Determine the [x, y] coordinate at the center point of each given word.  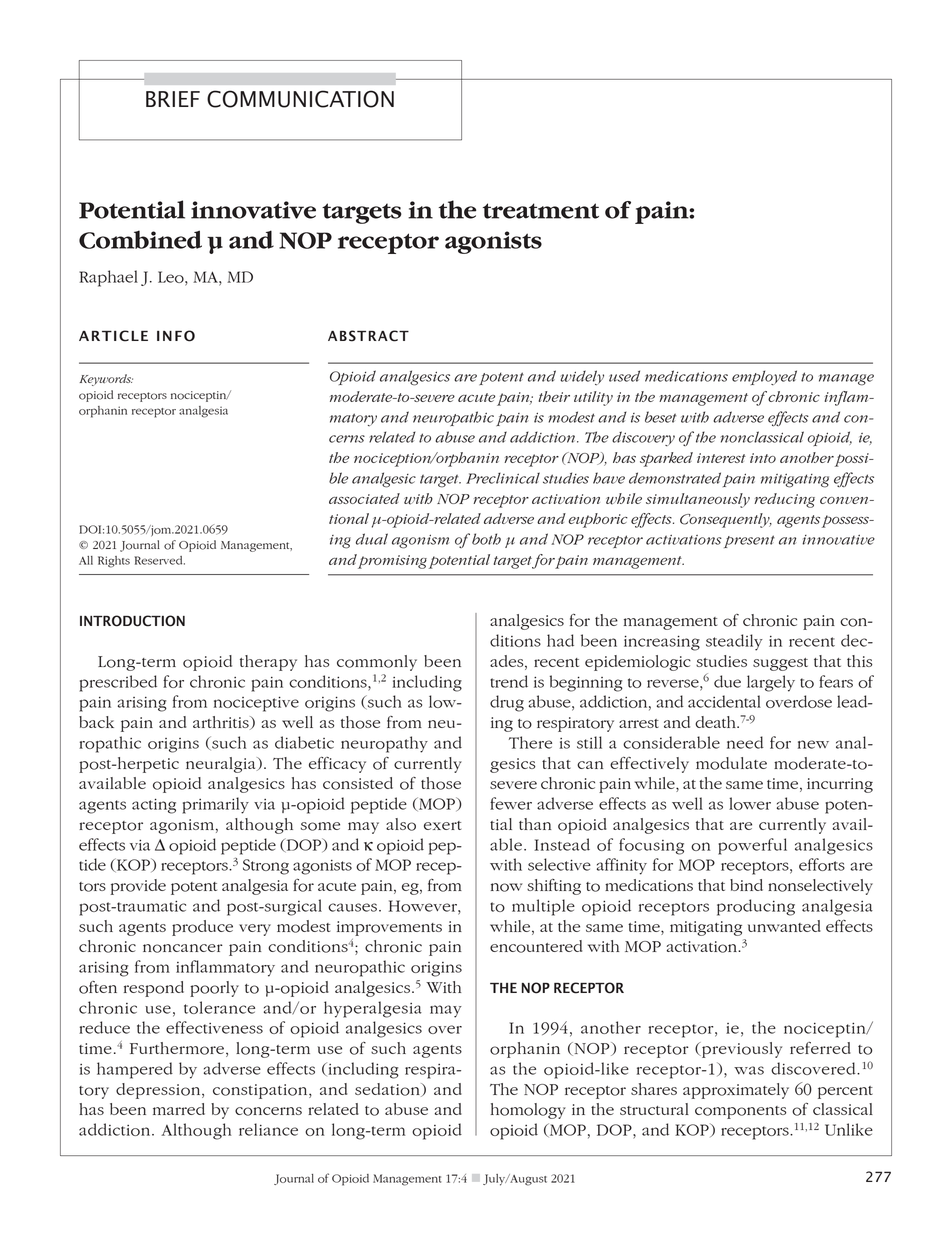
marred [179, 1109]
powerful [752, 846]
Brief [173, 99]
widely [582, 377]
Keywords [106, 380]
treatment [541, 211]
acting [154, 806]
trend [509, 681]
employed [764, 377]
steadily [734, 642]
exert [442, 825]
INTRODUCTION [132, 621]
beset [661, 417]
